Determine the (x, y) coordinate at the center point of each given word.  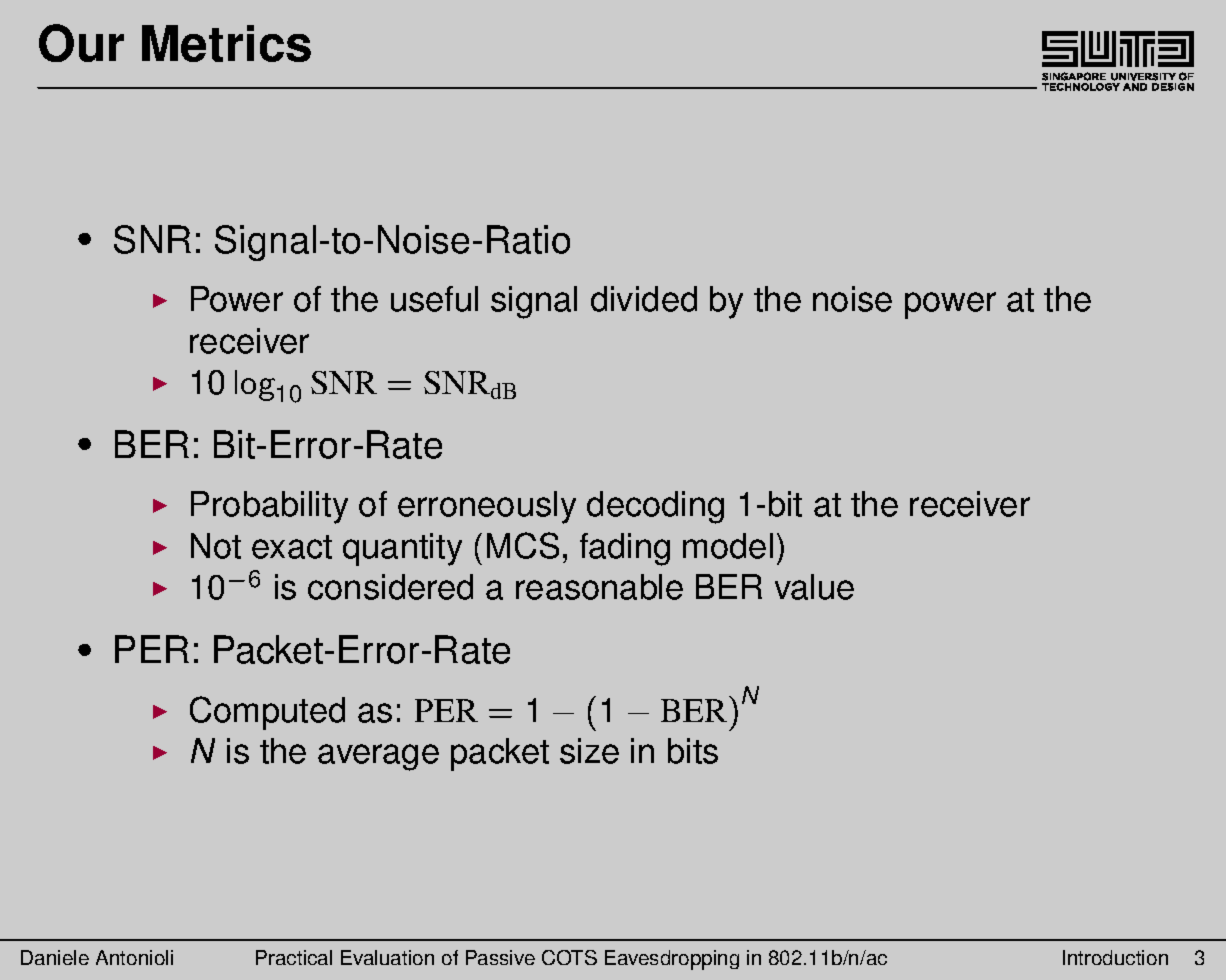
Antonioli (134, 957)
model (728, 546)
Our (81, 43)
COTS (569, 957)
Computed (267, 713)
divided (644, 299)
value (814, 587)
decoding (655, 507)
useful (434, 299)
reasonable (599, 587)
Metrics (226, 43)
